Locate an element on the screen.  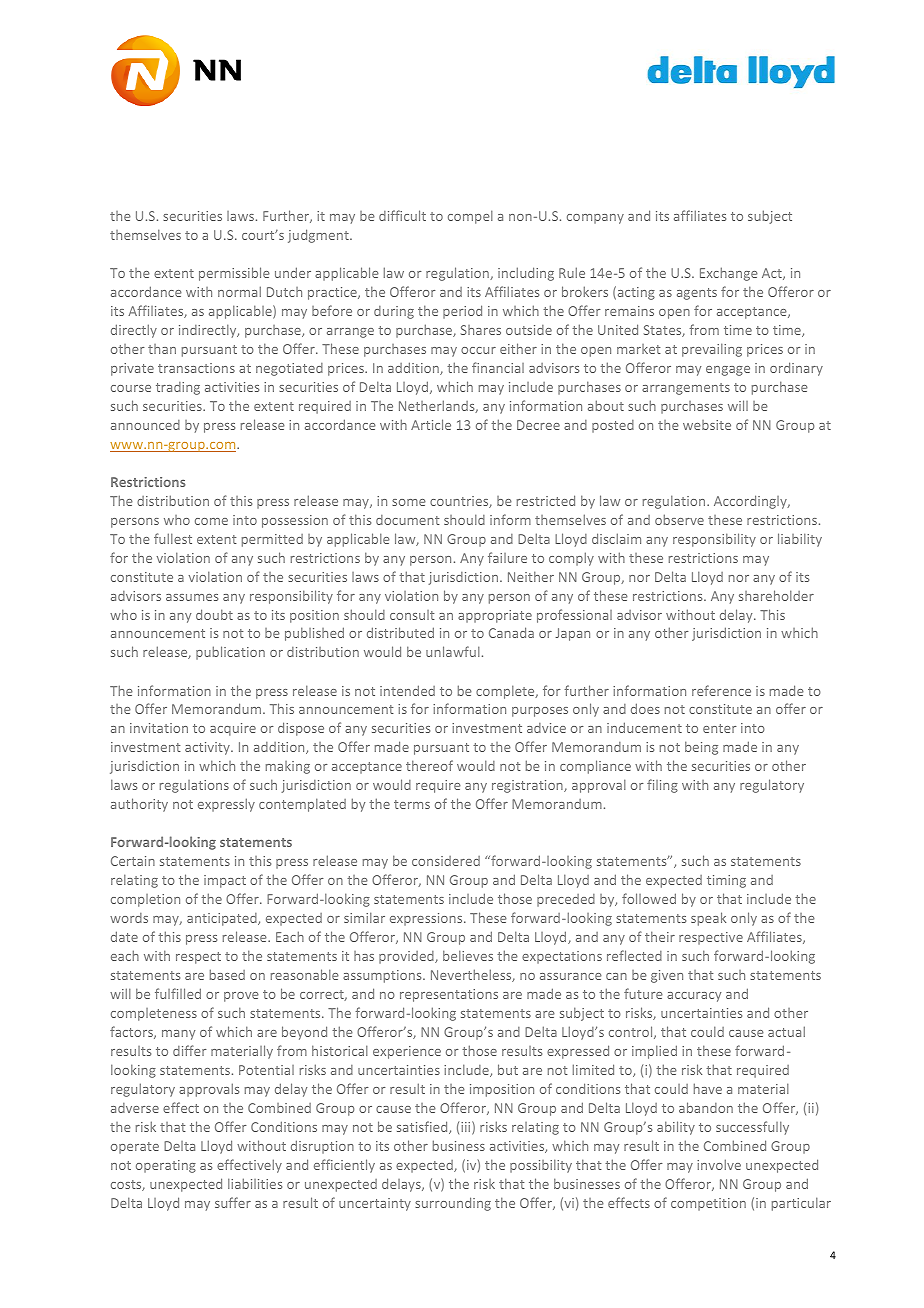
acquire is located at coordinates (233, 729).
